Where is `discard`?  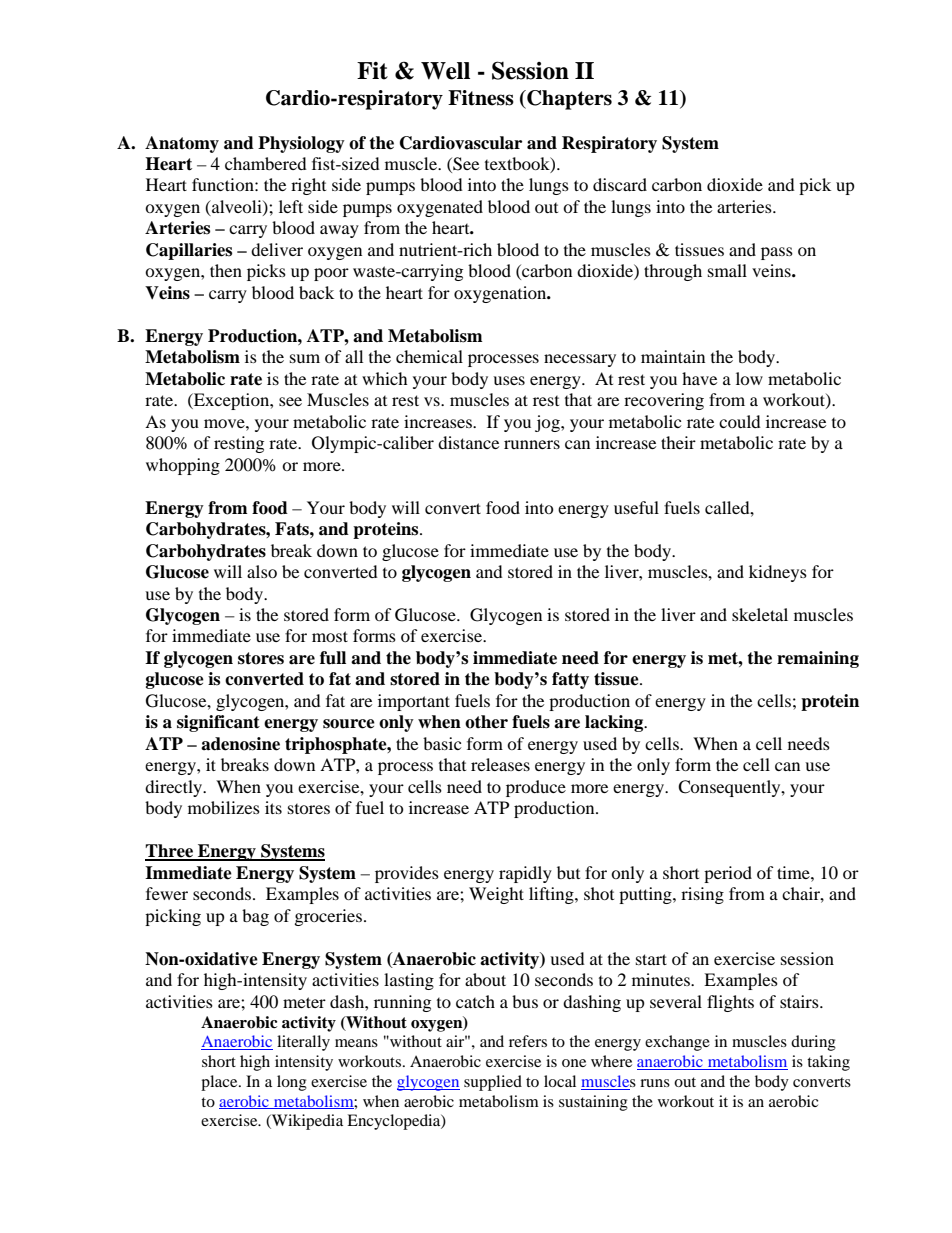
discard is located at coordinates (620, 184).
